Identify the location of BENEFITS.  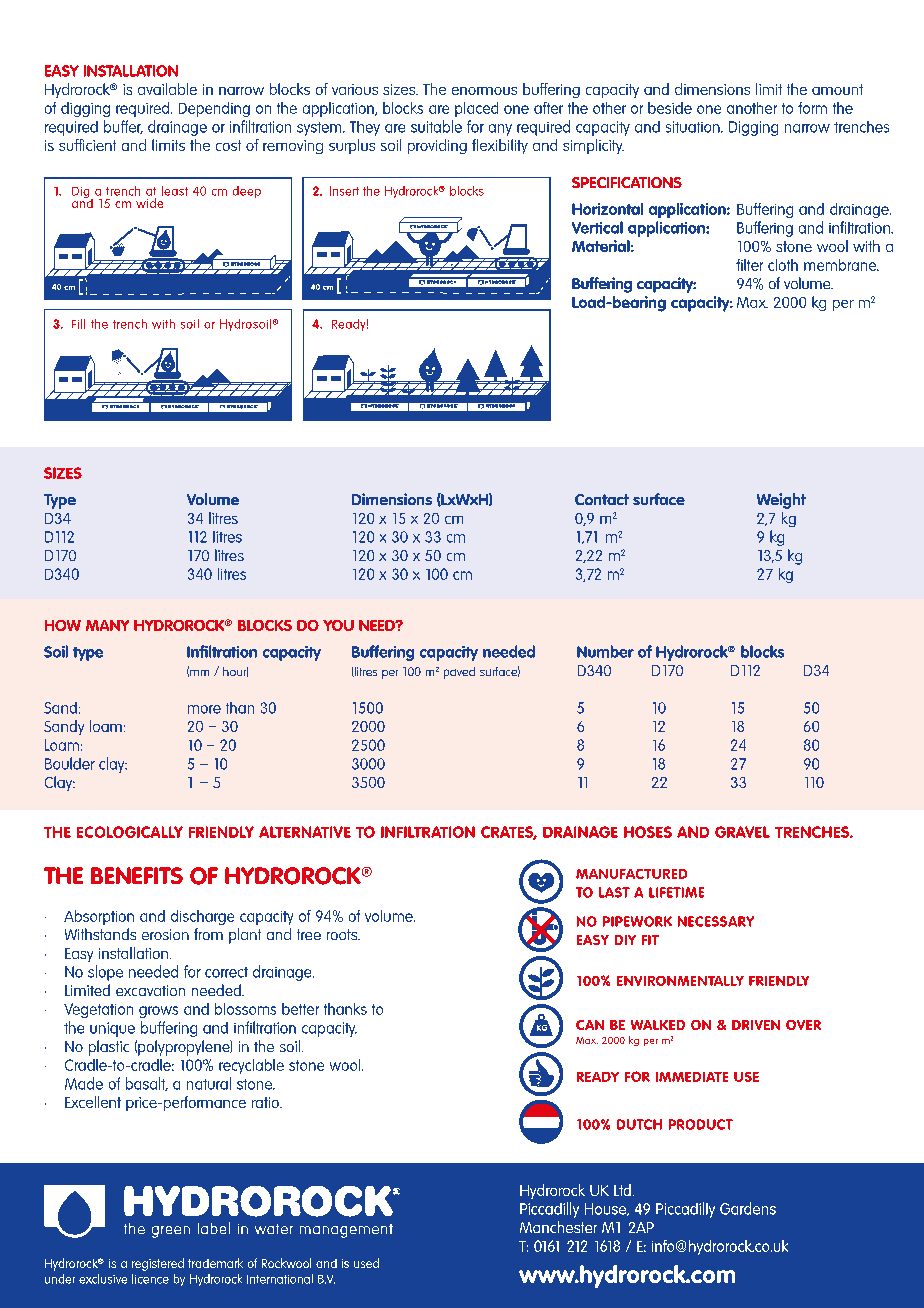
(137, 875).
